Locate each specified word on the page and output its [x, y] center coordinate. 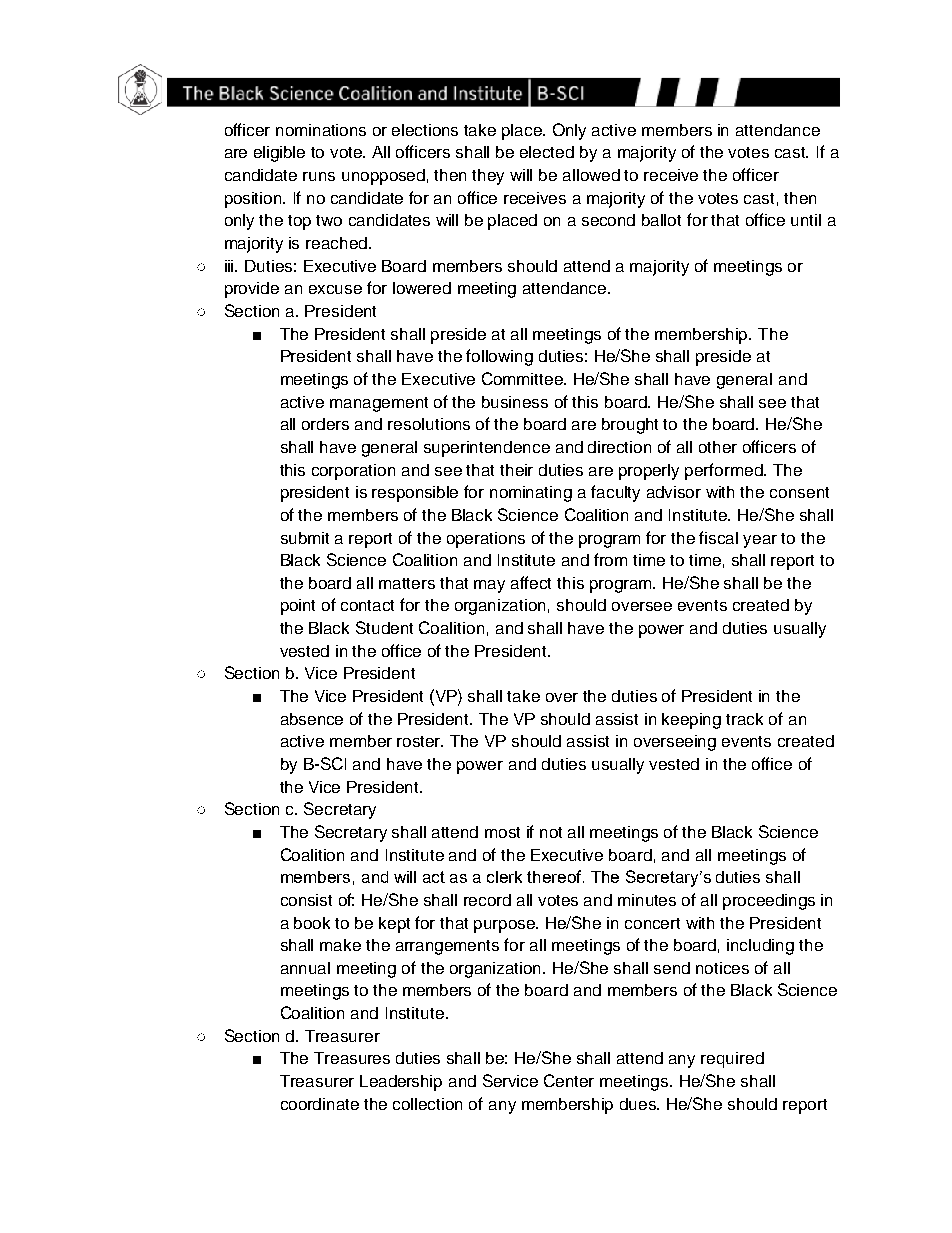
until [806, 220]
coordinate [320, 1104]
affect [531, 582]
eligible [279, 154]
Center [569, 1080]
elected [547, 152]
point [298, 607]
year [760, 541]
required [732, 1060]
